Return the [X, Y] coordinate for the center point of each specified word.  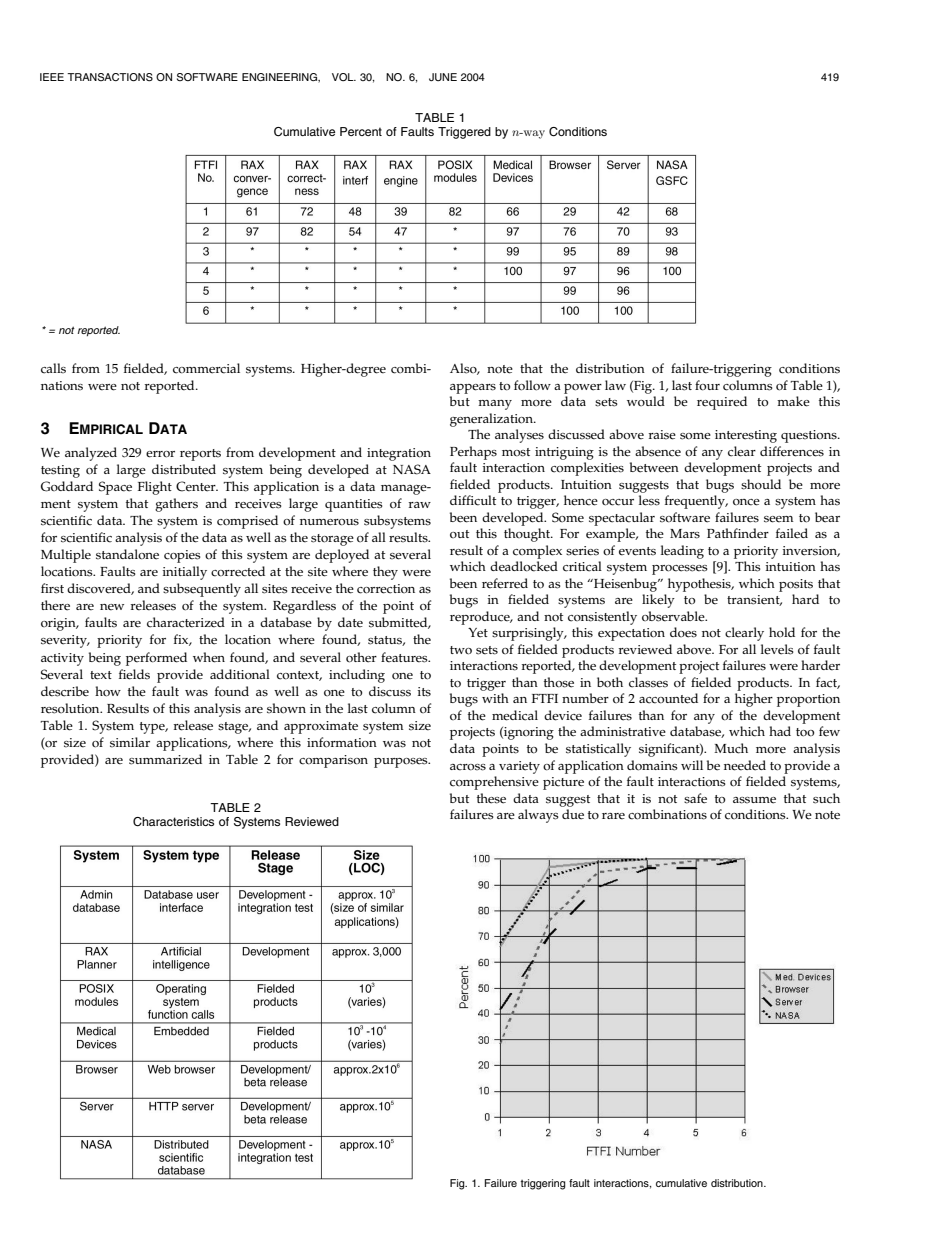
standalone [127, 554]
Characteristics [173, 822]
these [491, 798]
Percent [361, 131]
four [707, 385]
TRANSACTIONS [110, 77]
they [385, 573]
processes [680, 570]
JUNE [443, 77]
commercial [206, 368]
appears [473, 389]
